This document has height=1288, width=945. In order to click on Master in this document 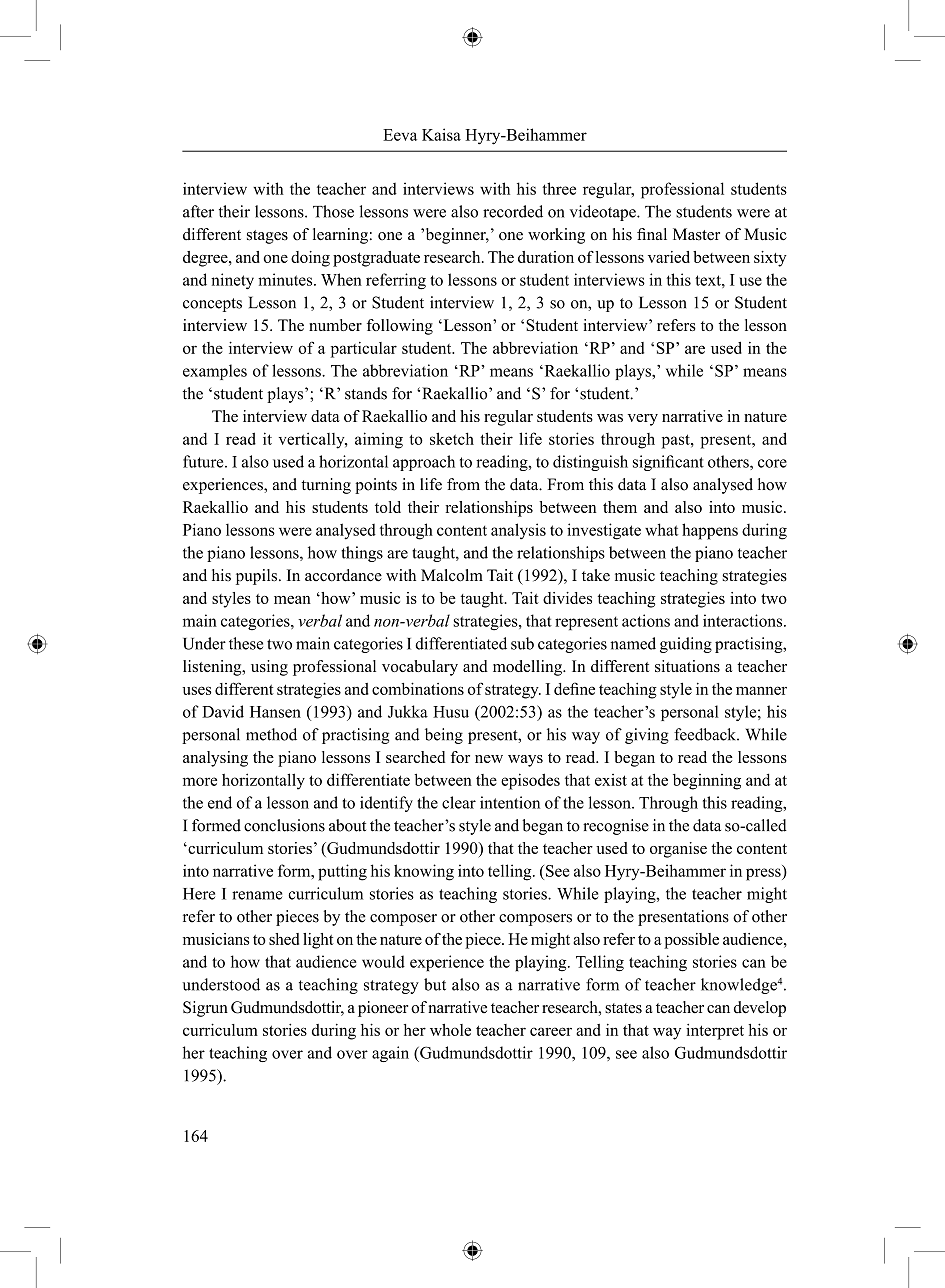, I will do `click(696, 234)`.
